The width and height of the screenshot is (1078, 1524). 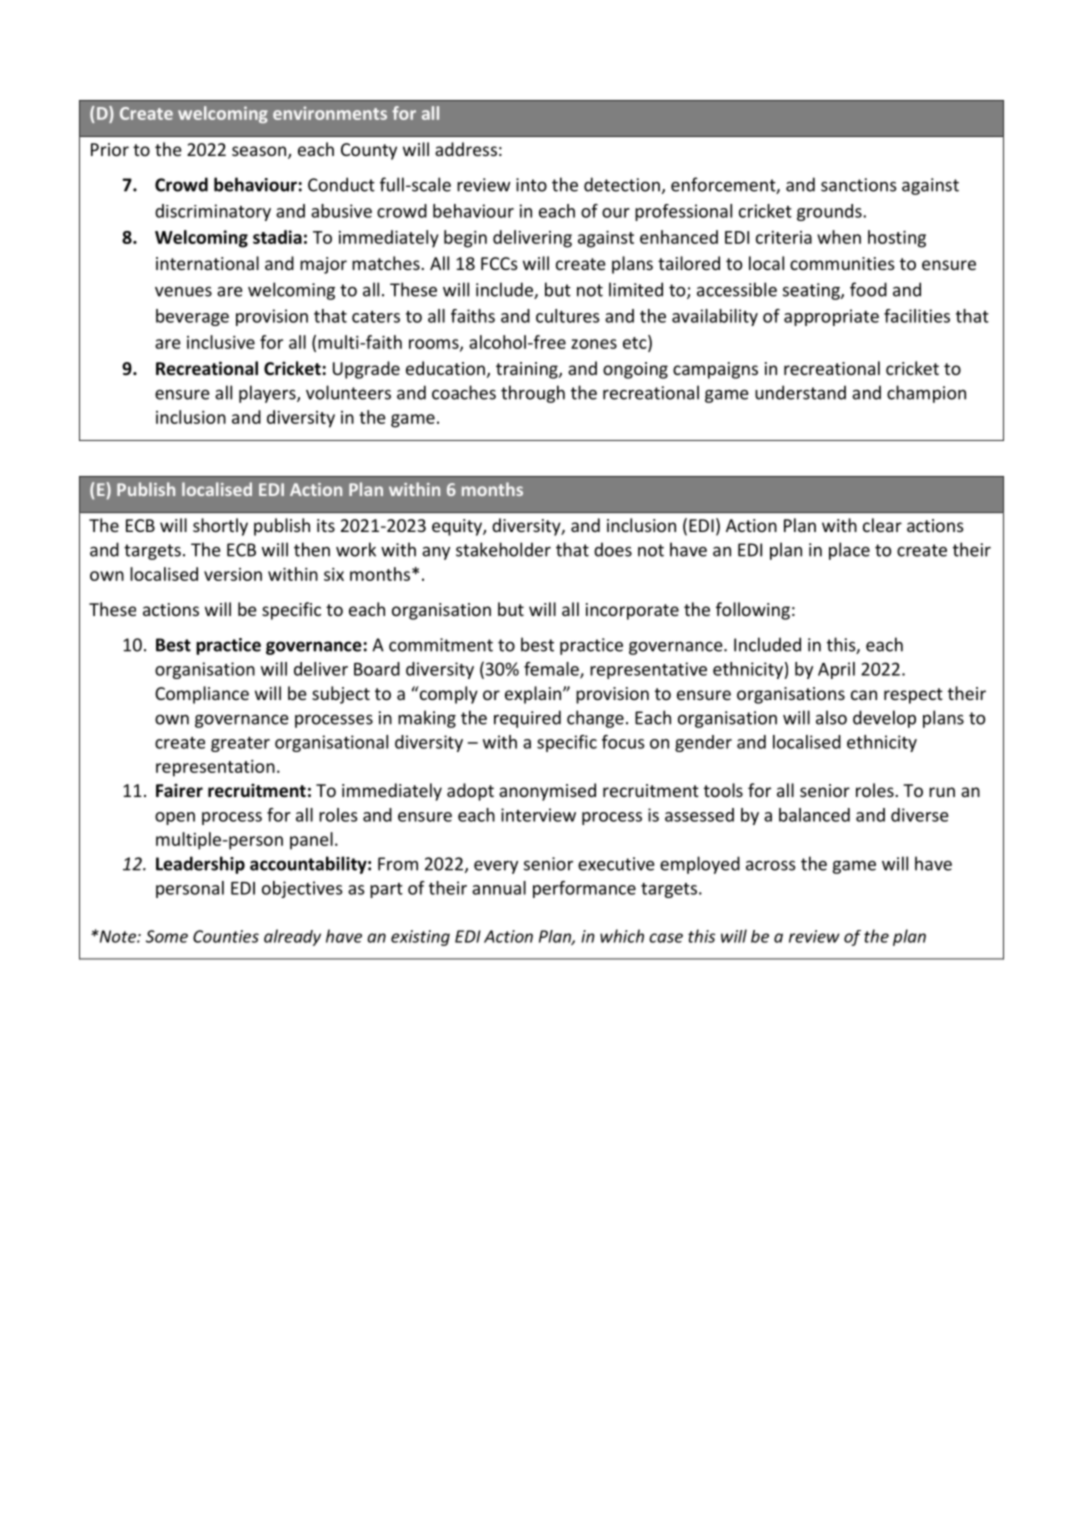 What do you see at coordinates (220, 527) in the screenshot?
I see `shortly` at bounding box center [220, 527].
